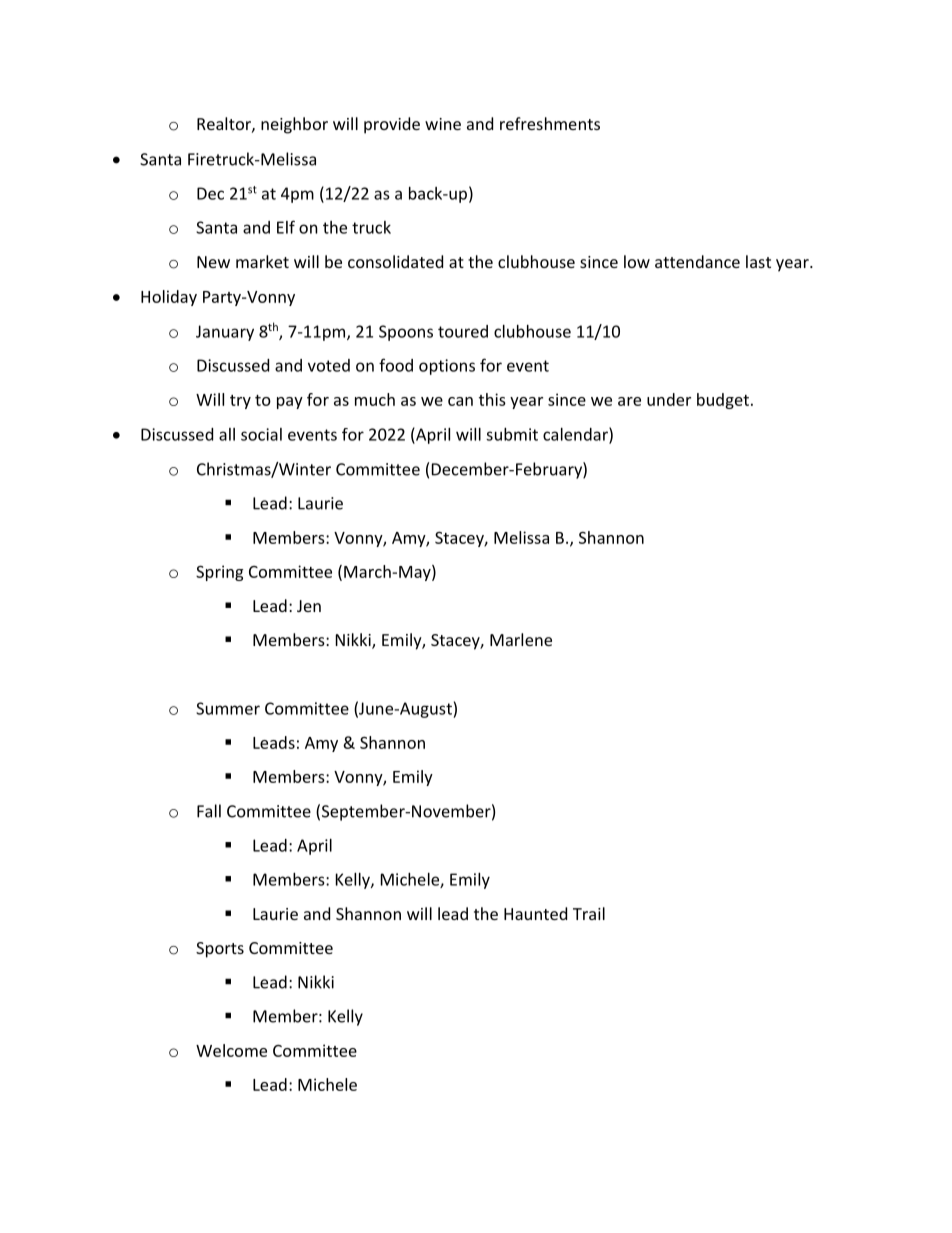 This screenshot has width=952, height=1233. Describe the element at coordinates (219, 573) in the screenshot. I see `Spring` at that location.
